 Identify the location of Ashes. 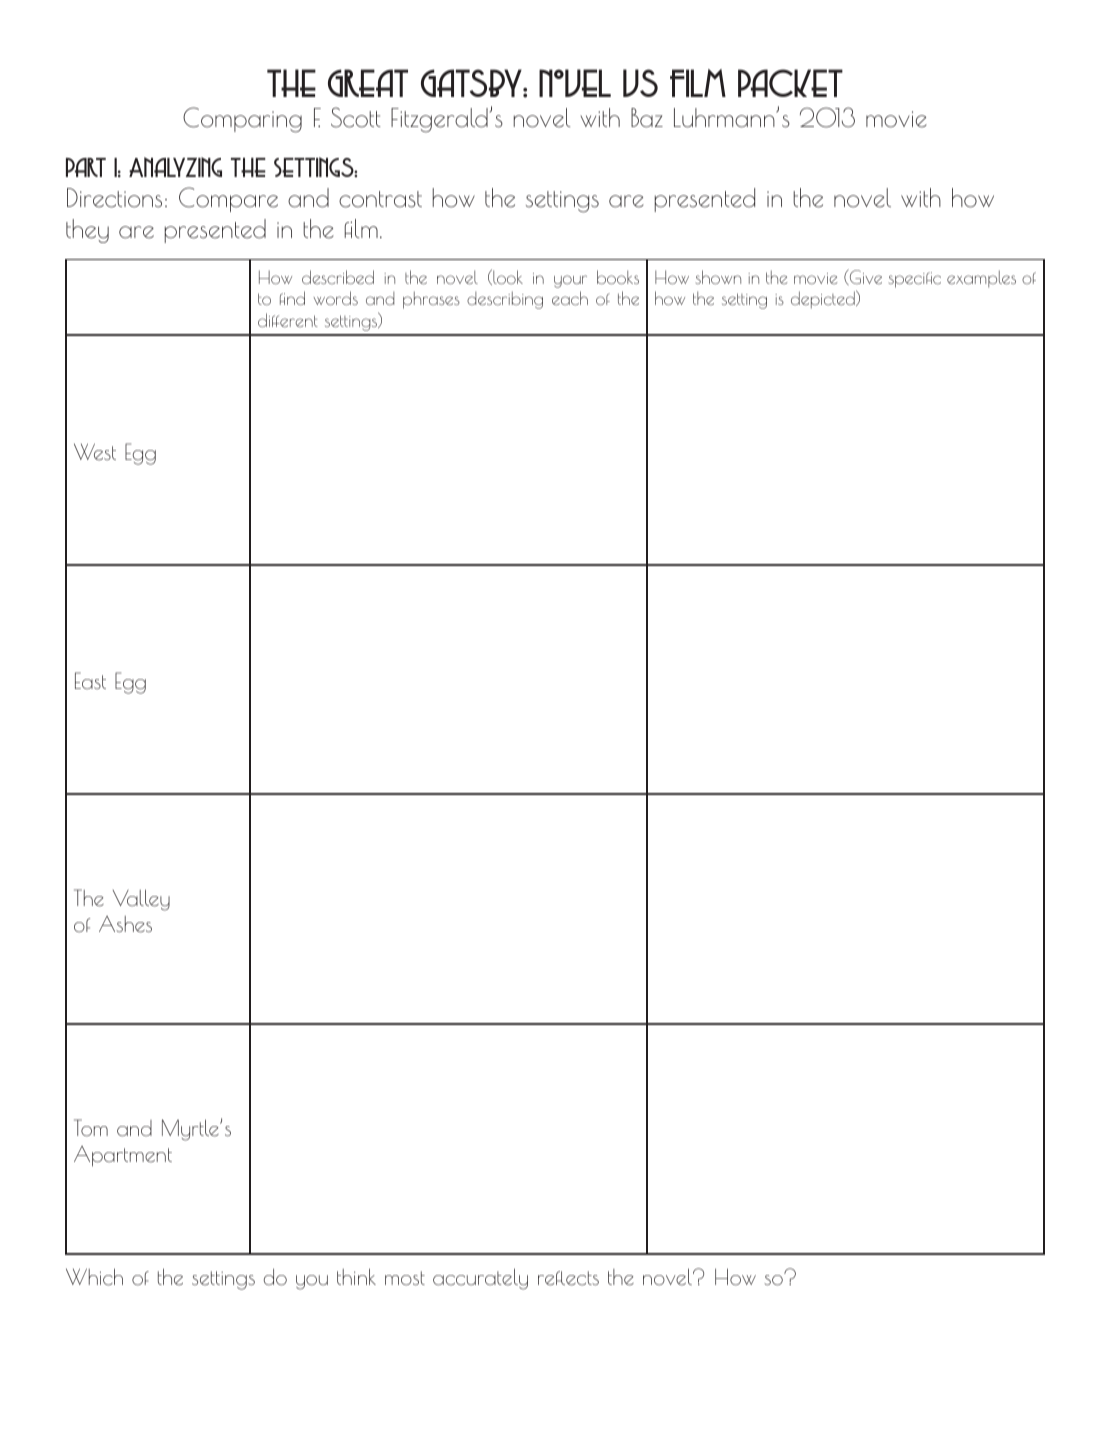
(125, 924).
